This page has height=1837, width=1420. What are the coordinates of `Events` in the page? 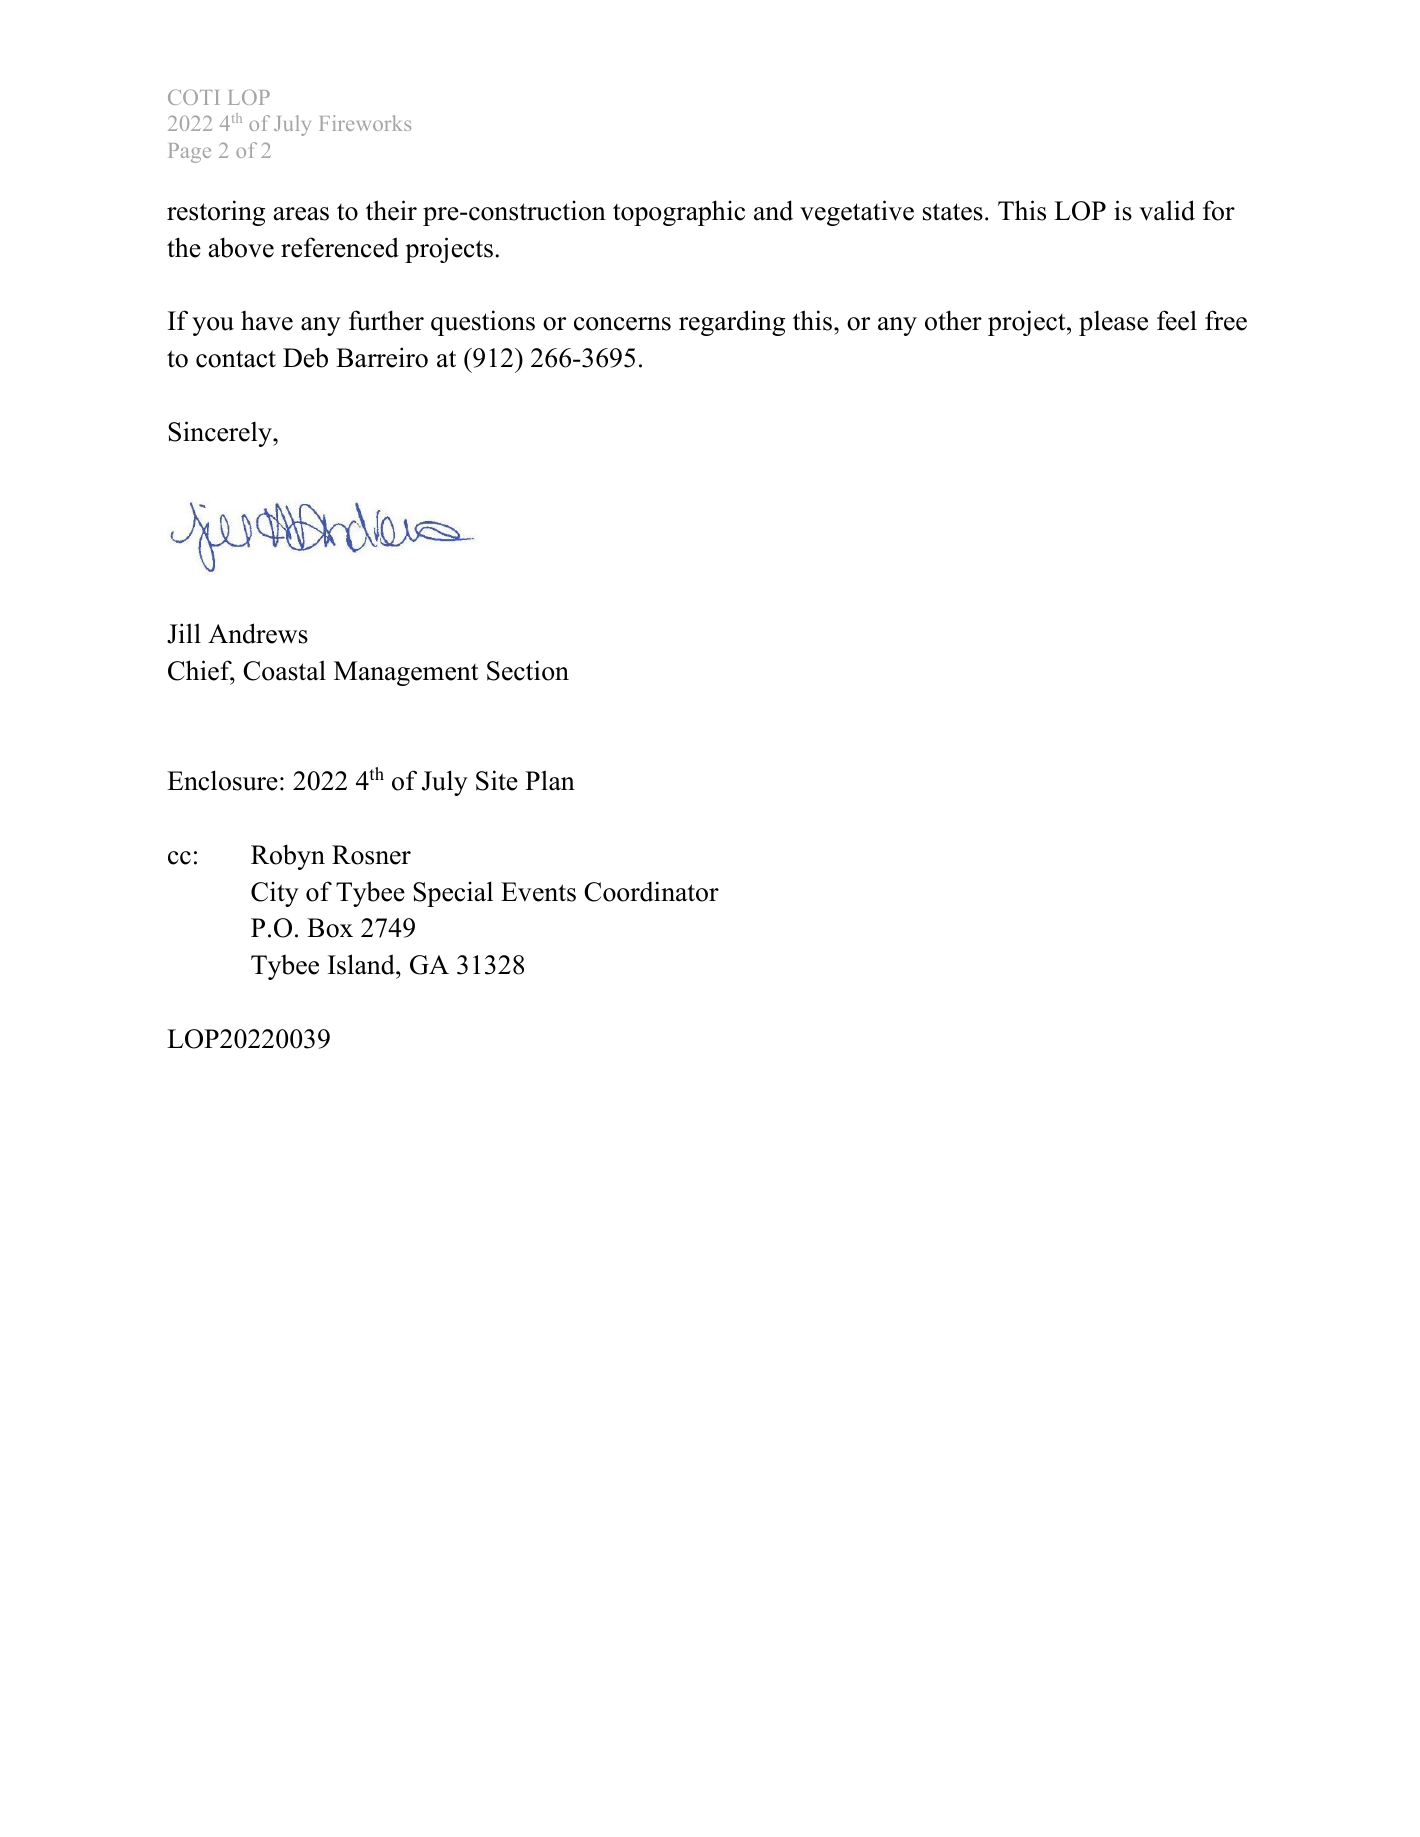 It's located at (538, 892).
